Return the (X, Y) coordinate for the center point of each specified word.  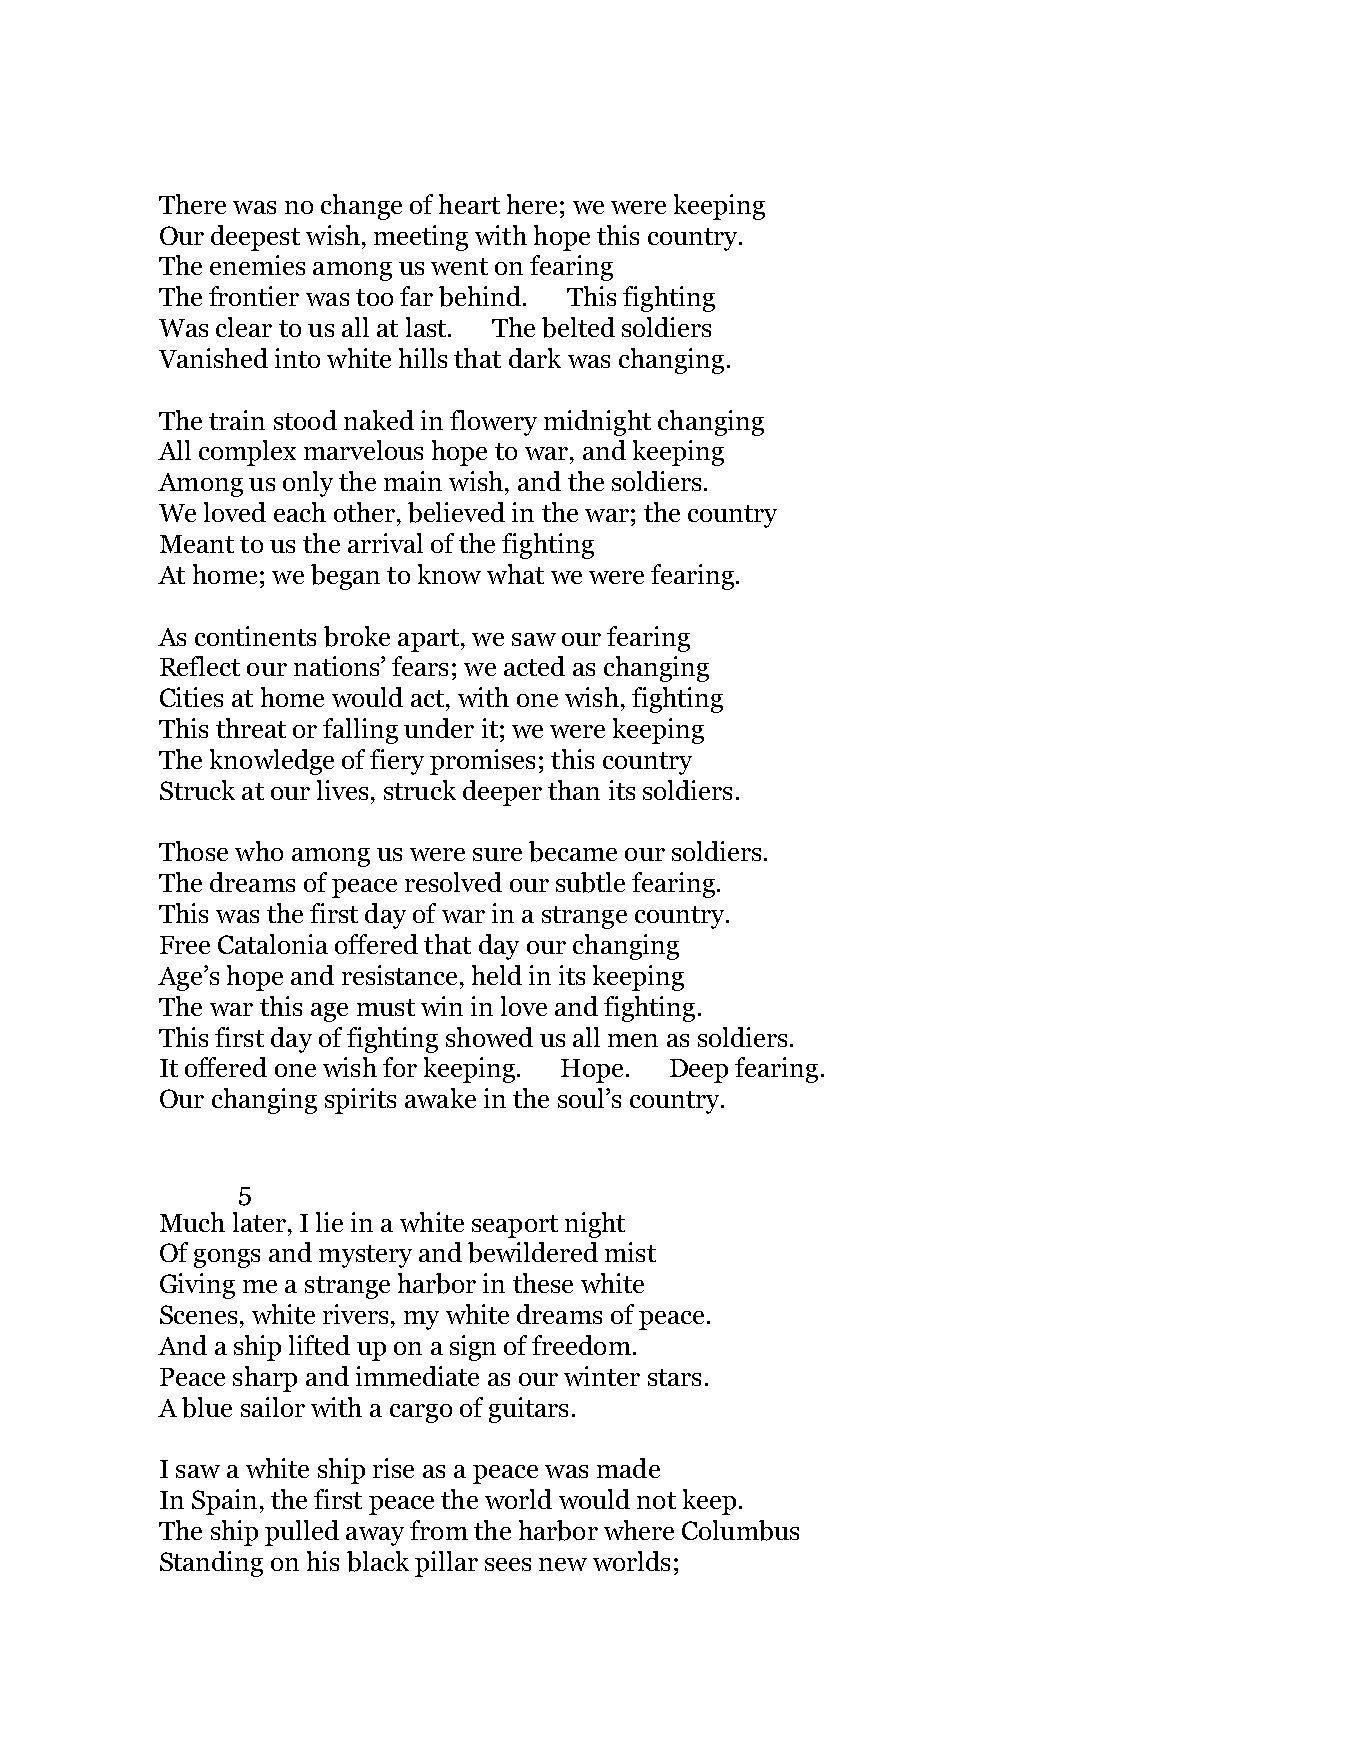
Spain (224, 1502)
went (459, 266)
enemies (257, 265)
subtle (590, 882)
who (259, 851)
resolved (453, 882)
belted (578, 327)
